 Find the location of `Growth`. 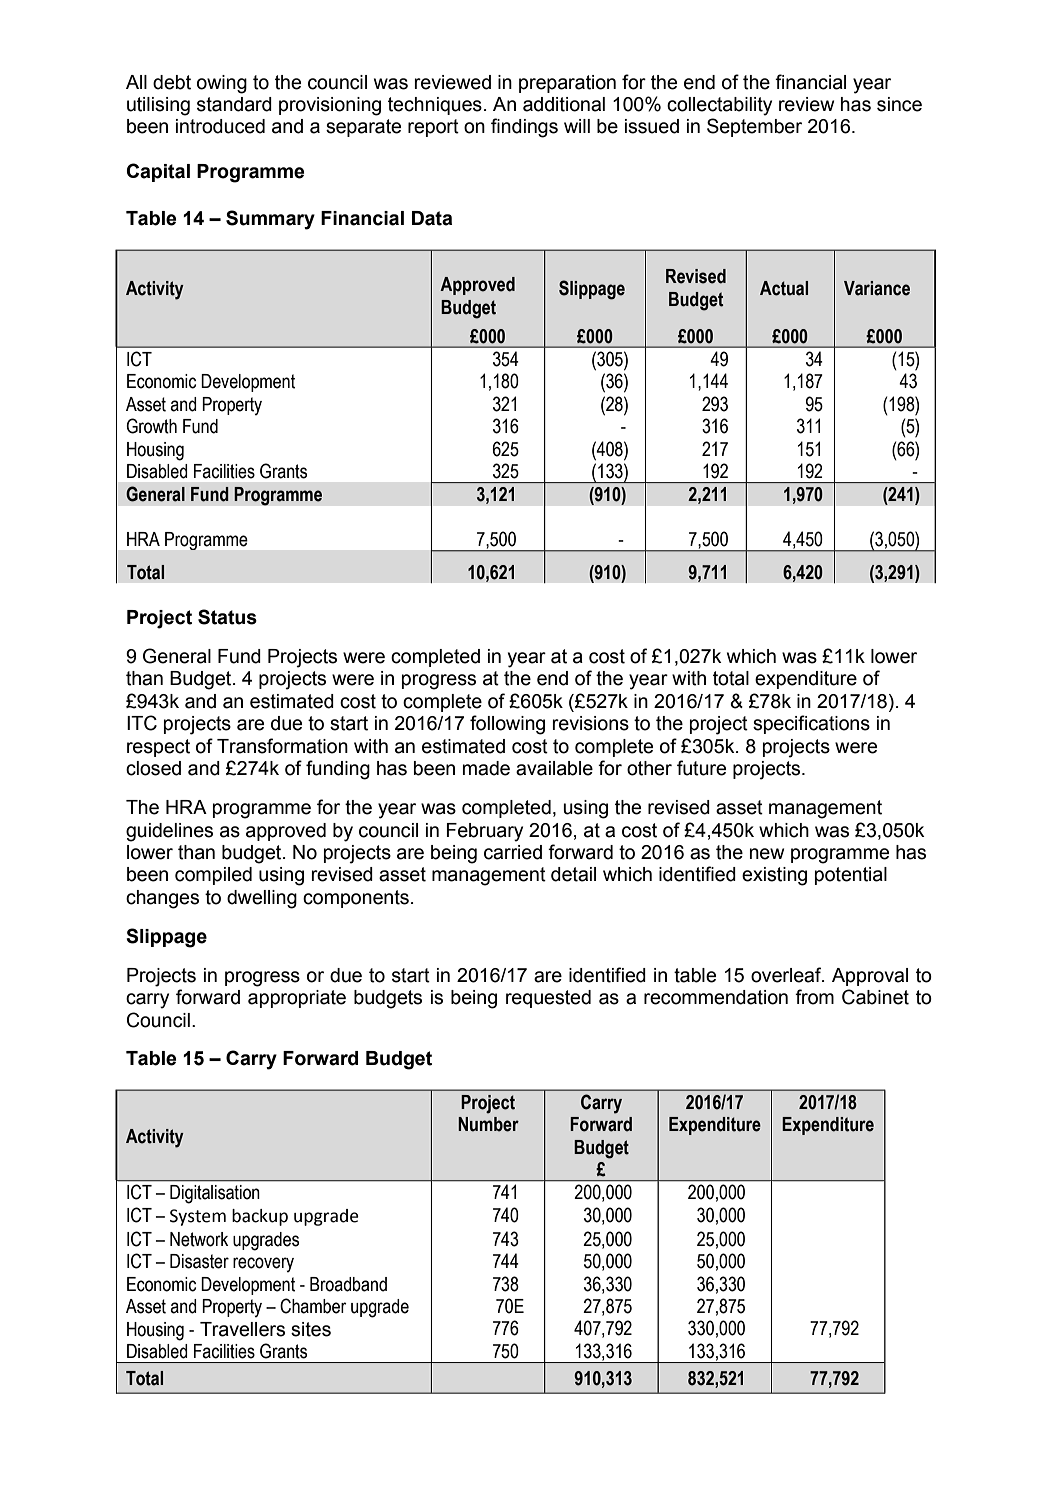

Growth is located at coordinates (151, 426).
